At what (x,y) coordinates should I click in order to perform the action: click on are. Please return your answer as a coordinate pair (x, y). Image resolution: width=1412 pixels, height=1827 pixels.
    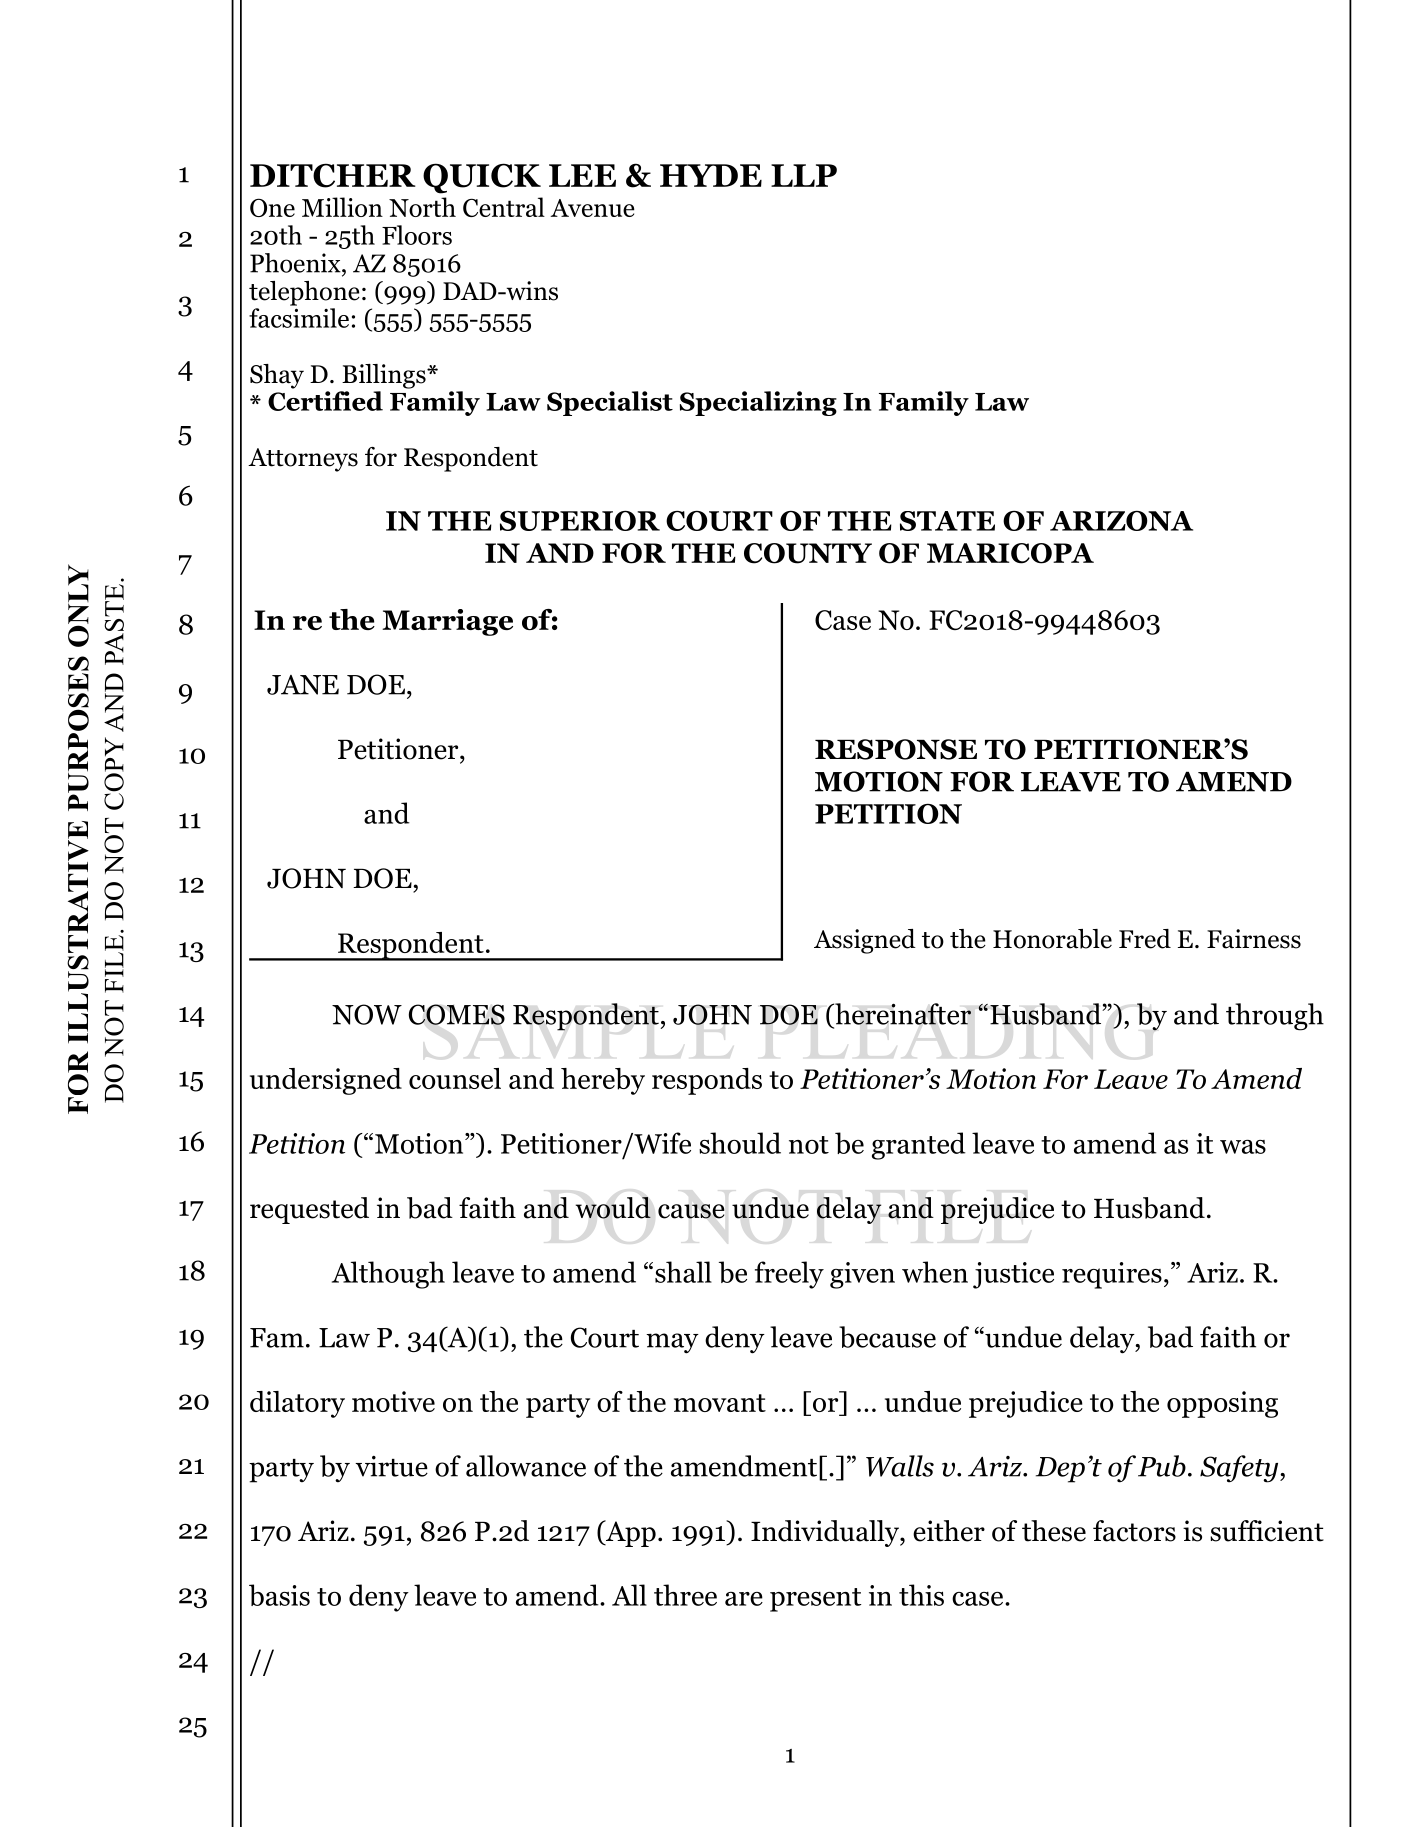
    Looking at the image, I should click on (744, 1599).
